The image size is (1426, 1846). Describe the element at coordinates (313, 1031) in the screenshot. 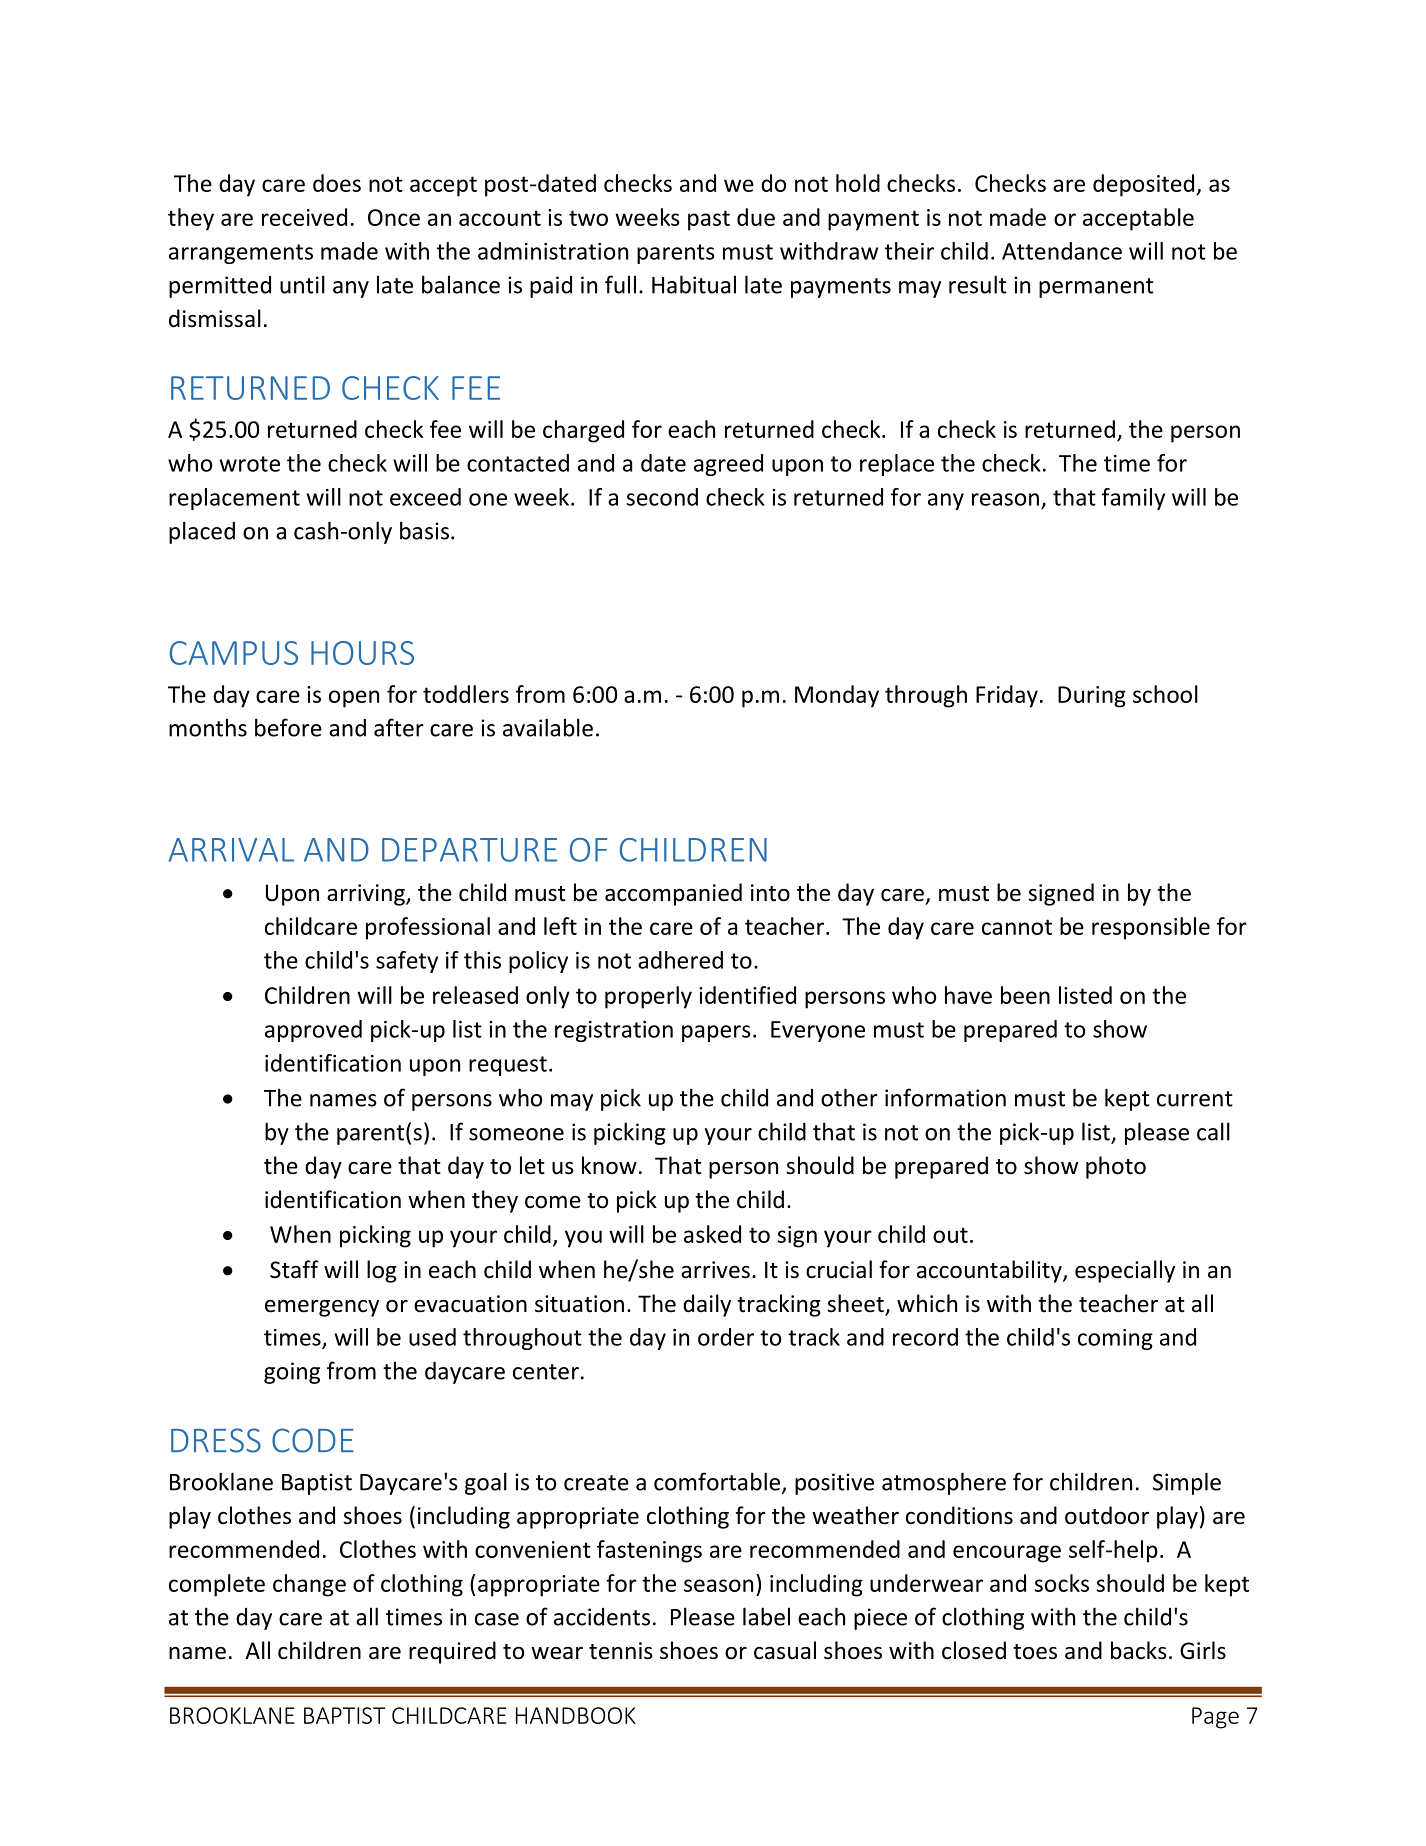

I see `approved` at that location.
